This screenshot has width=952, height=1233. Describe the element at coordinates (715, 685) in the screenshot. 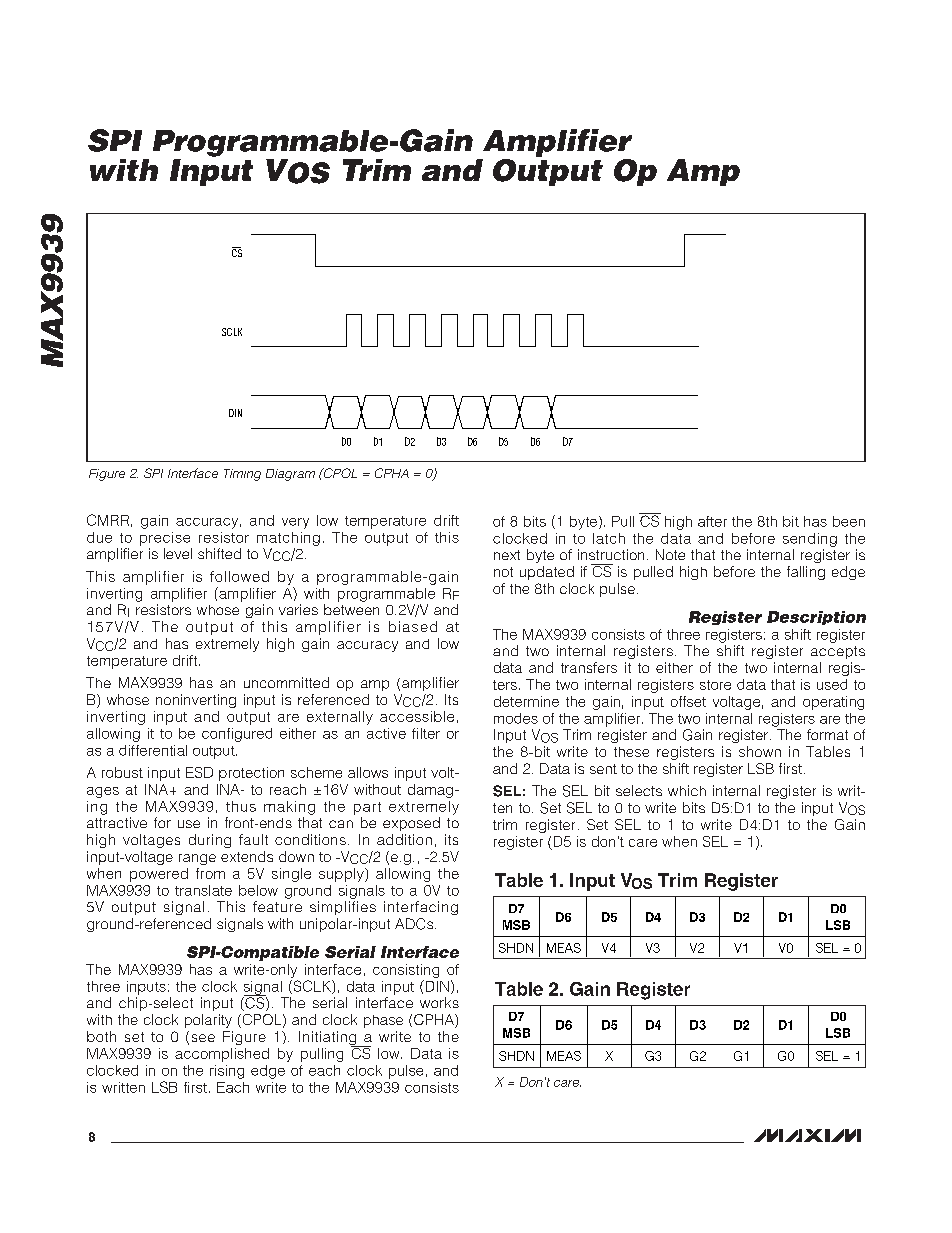

I see `store` at that location.
